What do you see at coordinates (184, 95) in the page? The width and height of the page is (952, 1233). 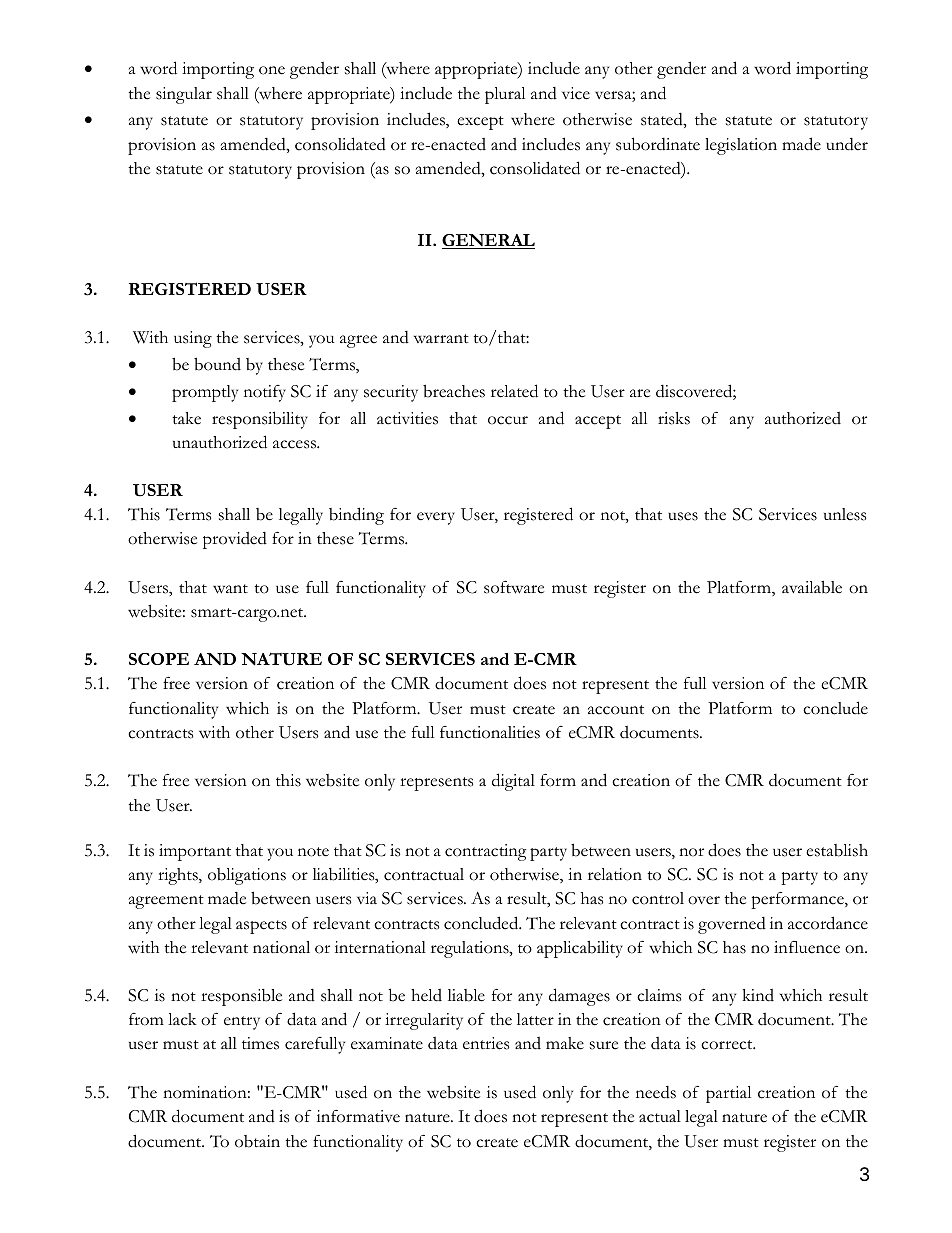 I see `singular` at bounding box center [184, 95].
